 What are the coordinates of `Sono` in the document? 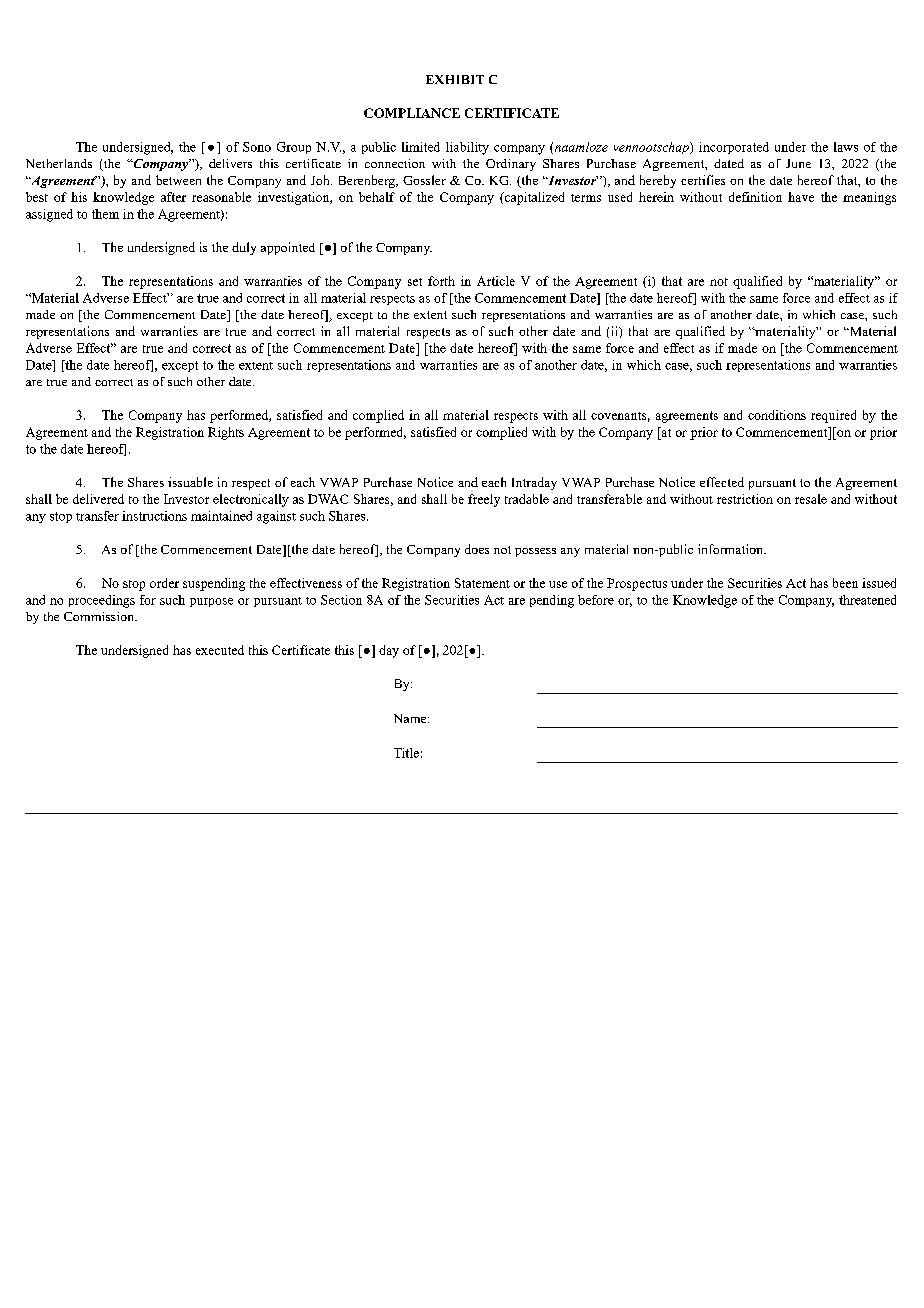 It's located at (257, 147).
